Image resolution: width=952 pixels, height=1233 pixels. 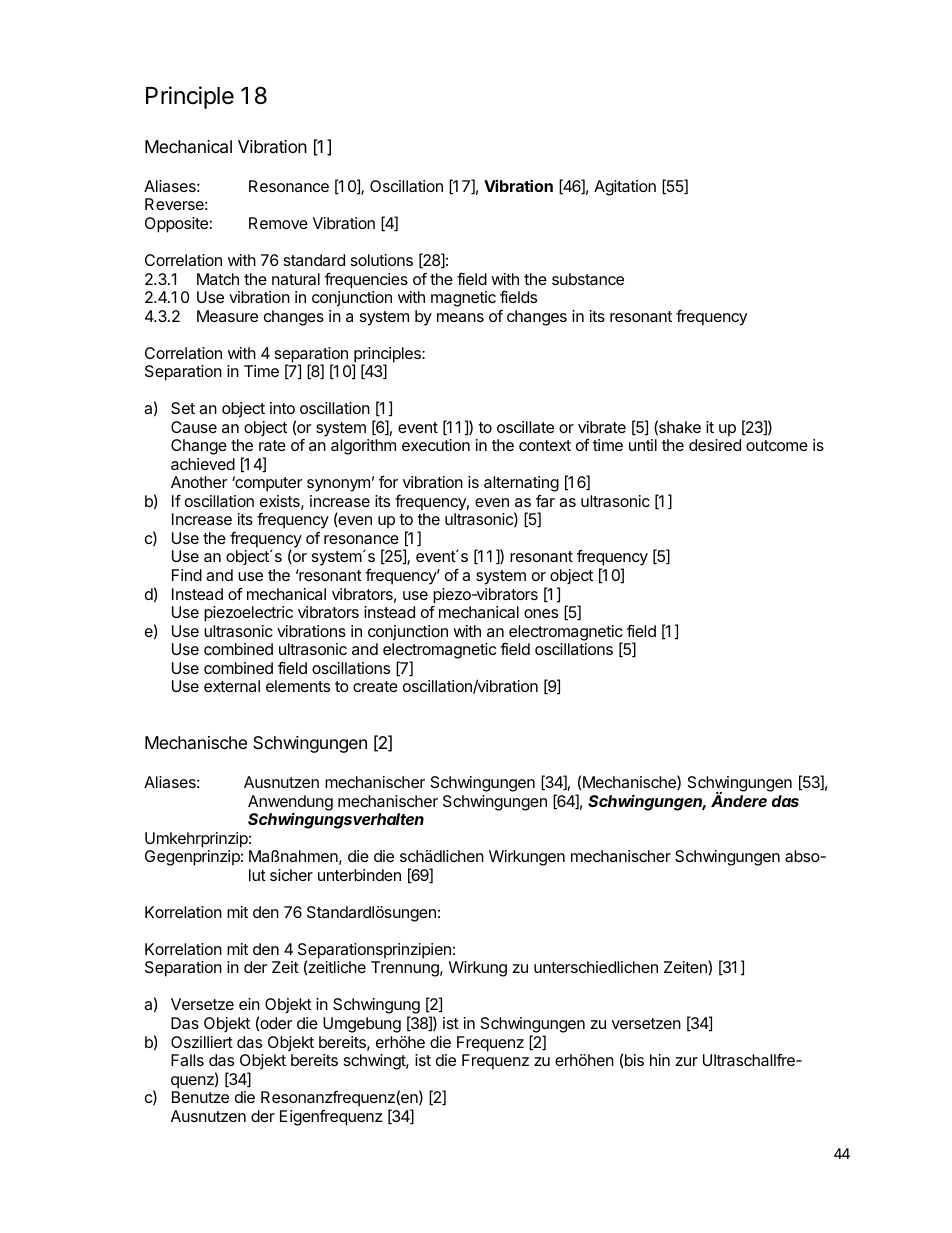 What do you see at coordinates (249, 1004) in the page?
I see `ein` at bounding box center [249, 1004].
